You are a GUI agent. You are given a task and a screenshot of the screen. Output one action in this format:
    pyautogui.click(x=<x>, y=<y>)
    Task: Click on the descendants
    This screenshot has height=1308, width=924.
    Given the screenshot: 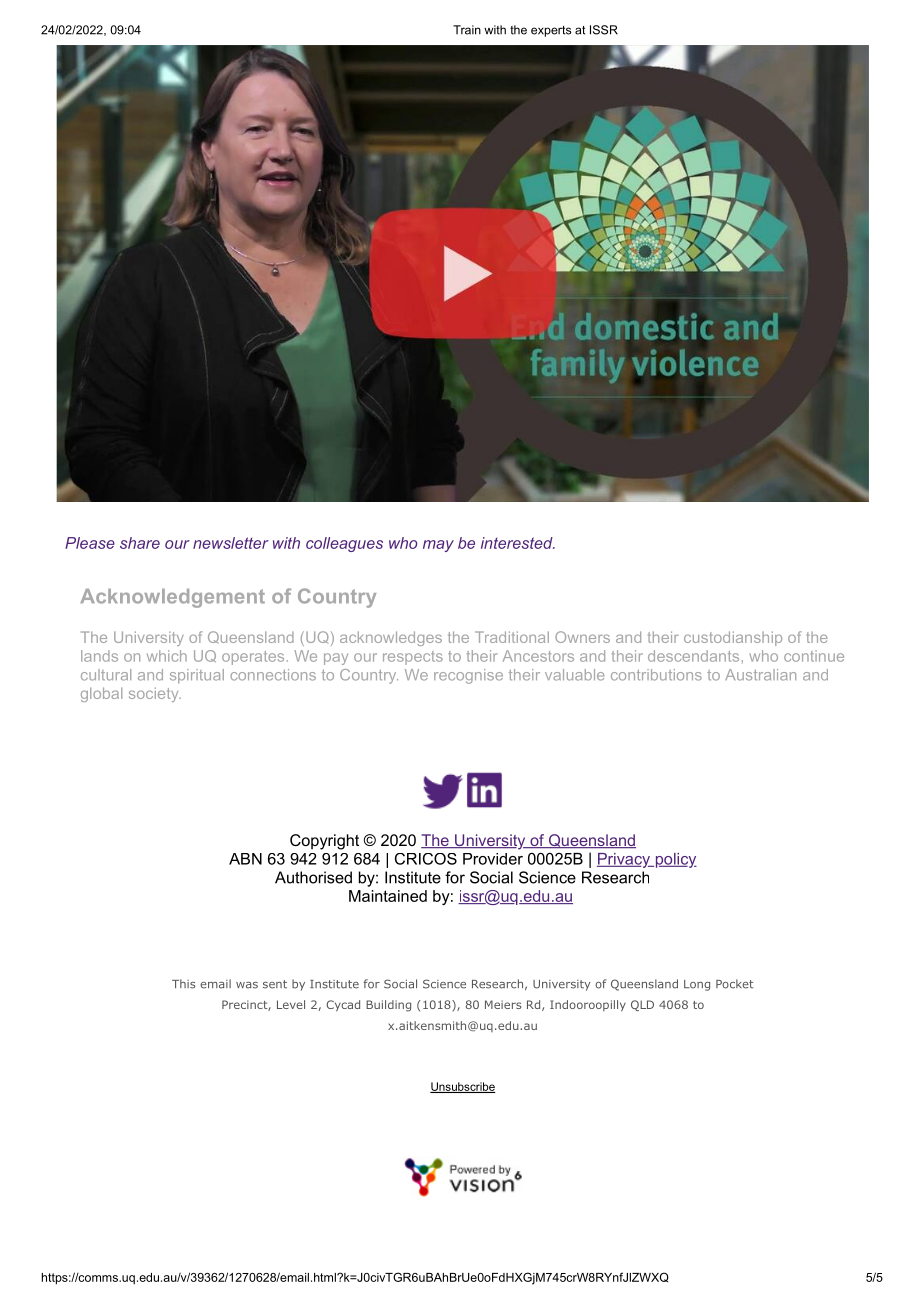 What is the action you would take?
    pyautogui.click(x=693, y=656)
